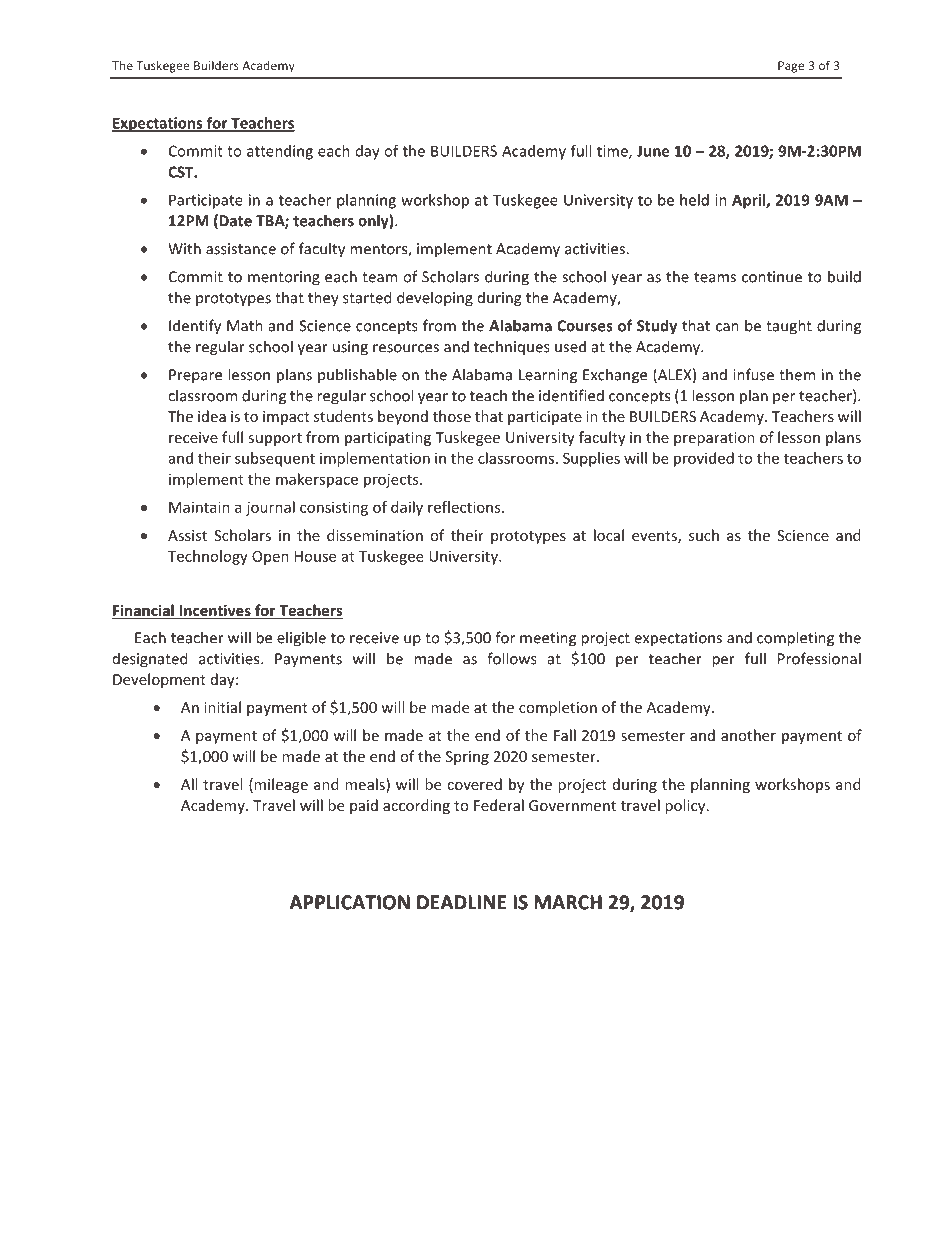 This image has height=1233, width=952. What do you see at coordinates (195, 376) in the image?
I see `Prepare` at bounding box center [195, 376].
